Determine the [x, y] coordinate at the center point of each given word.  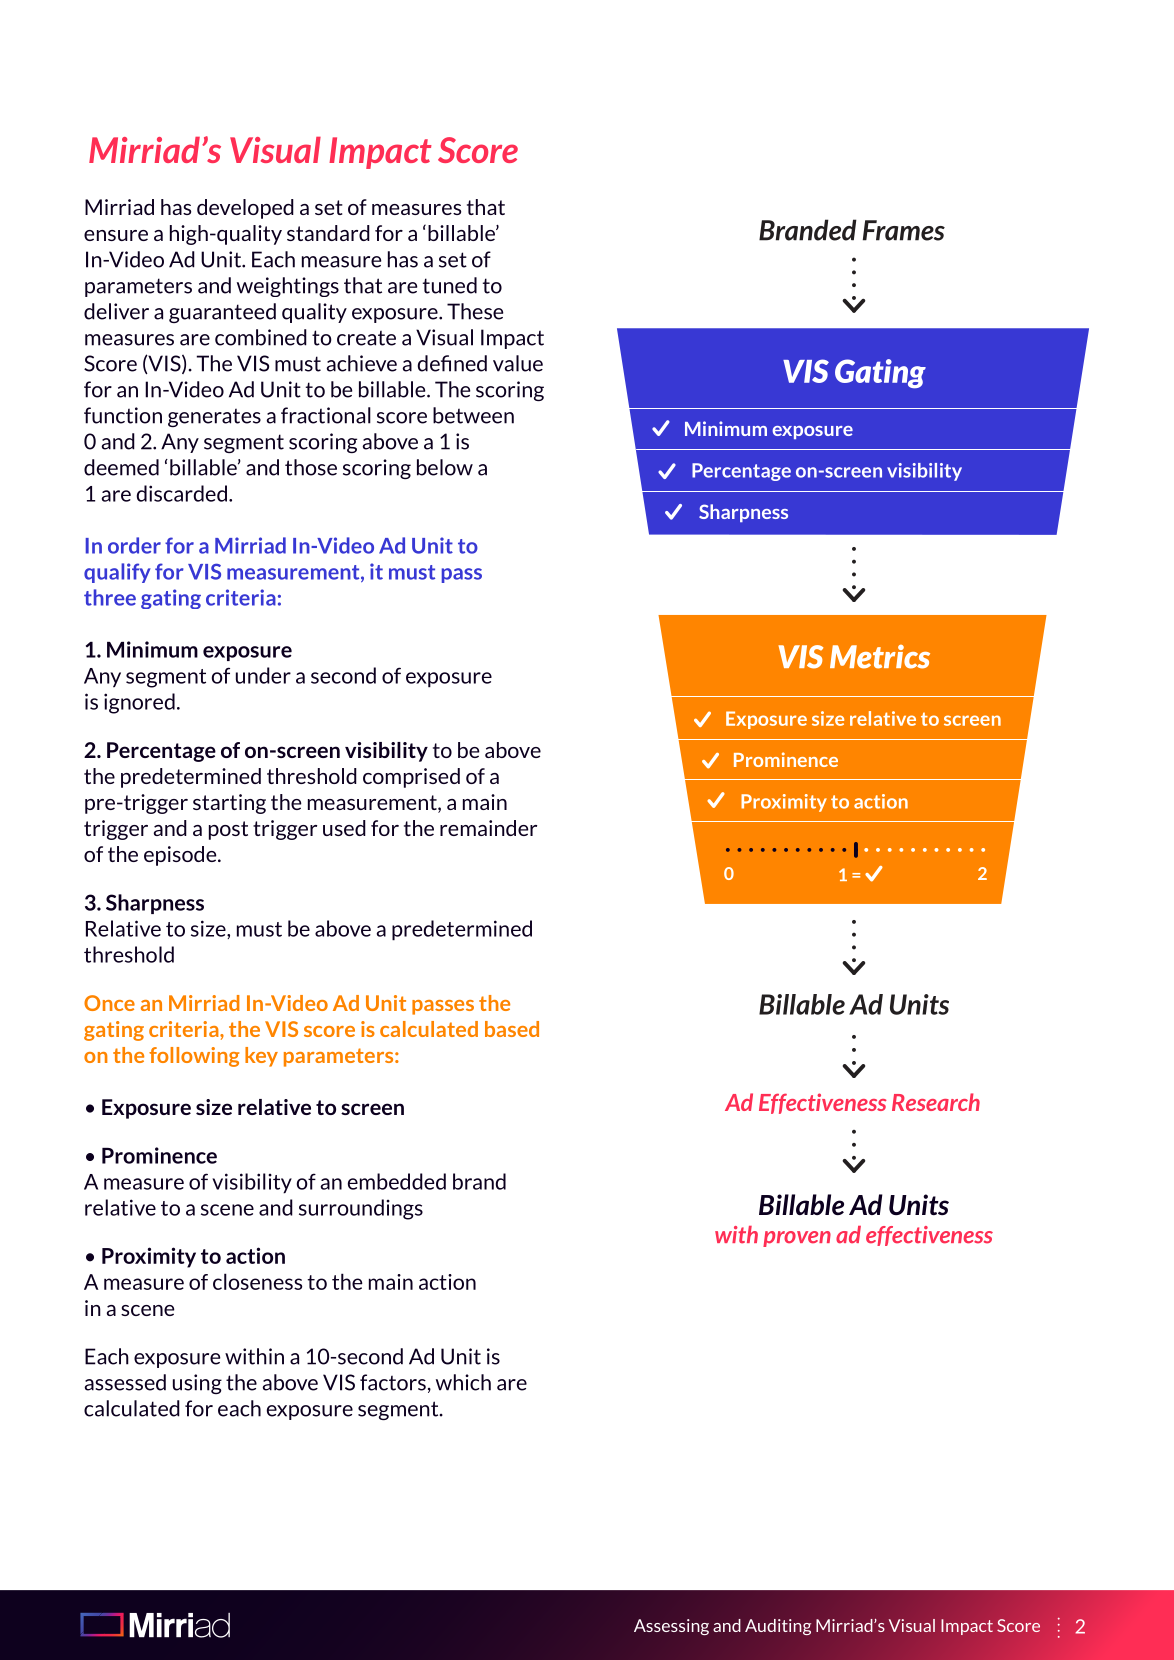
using [197, 1384]
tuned [450, 285]
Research [936, 1102]
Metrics [880, 657]
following [194, 1057]
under [263, 675]
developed [245, 209]
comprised [411, 778]
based [512, 1029]
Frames [904, 230]
